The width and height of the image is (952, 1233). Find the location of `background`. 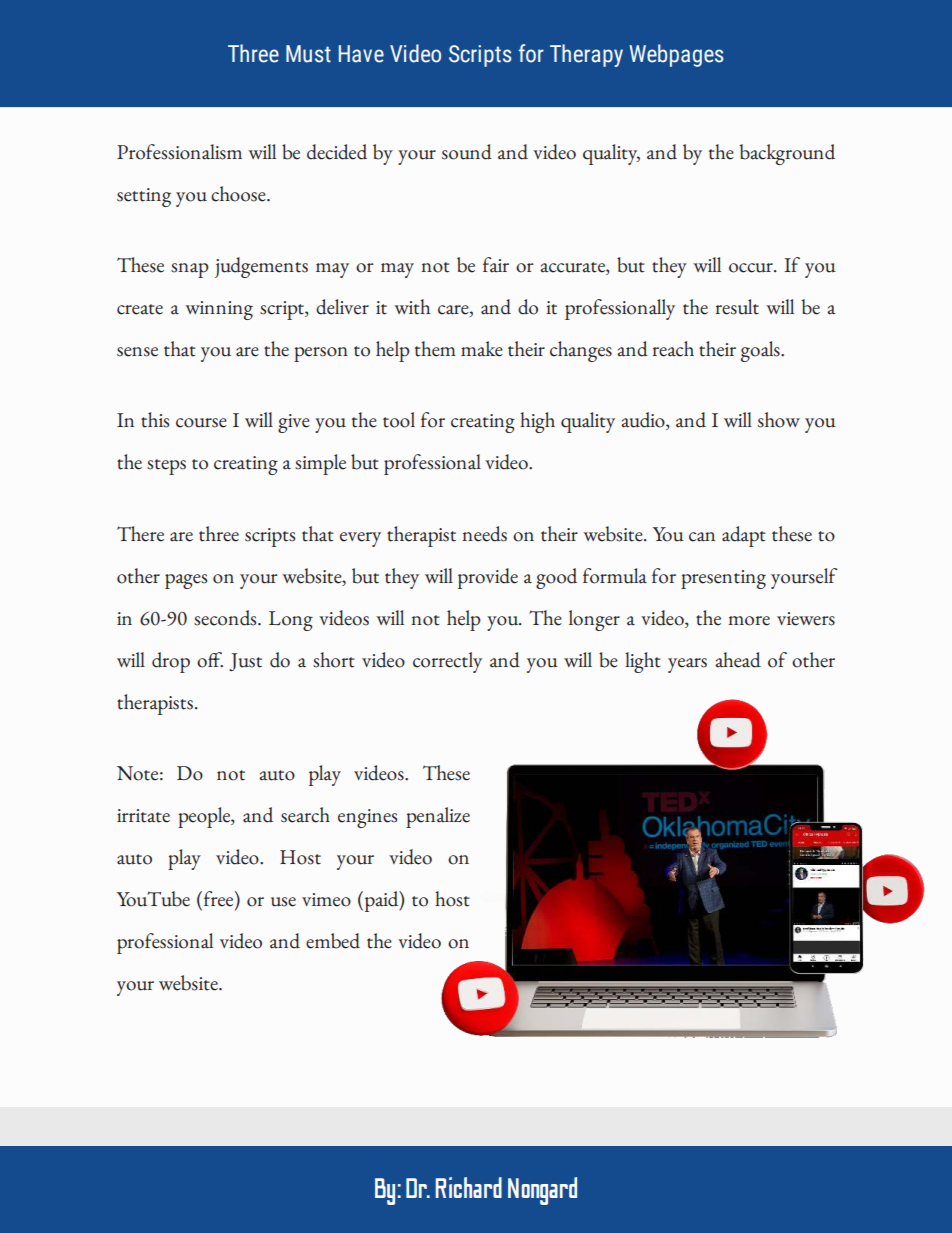

background is located at coordinates (787, 154).
